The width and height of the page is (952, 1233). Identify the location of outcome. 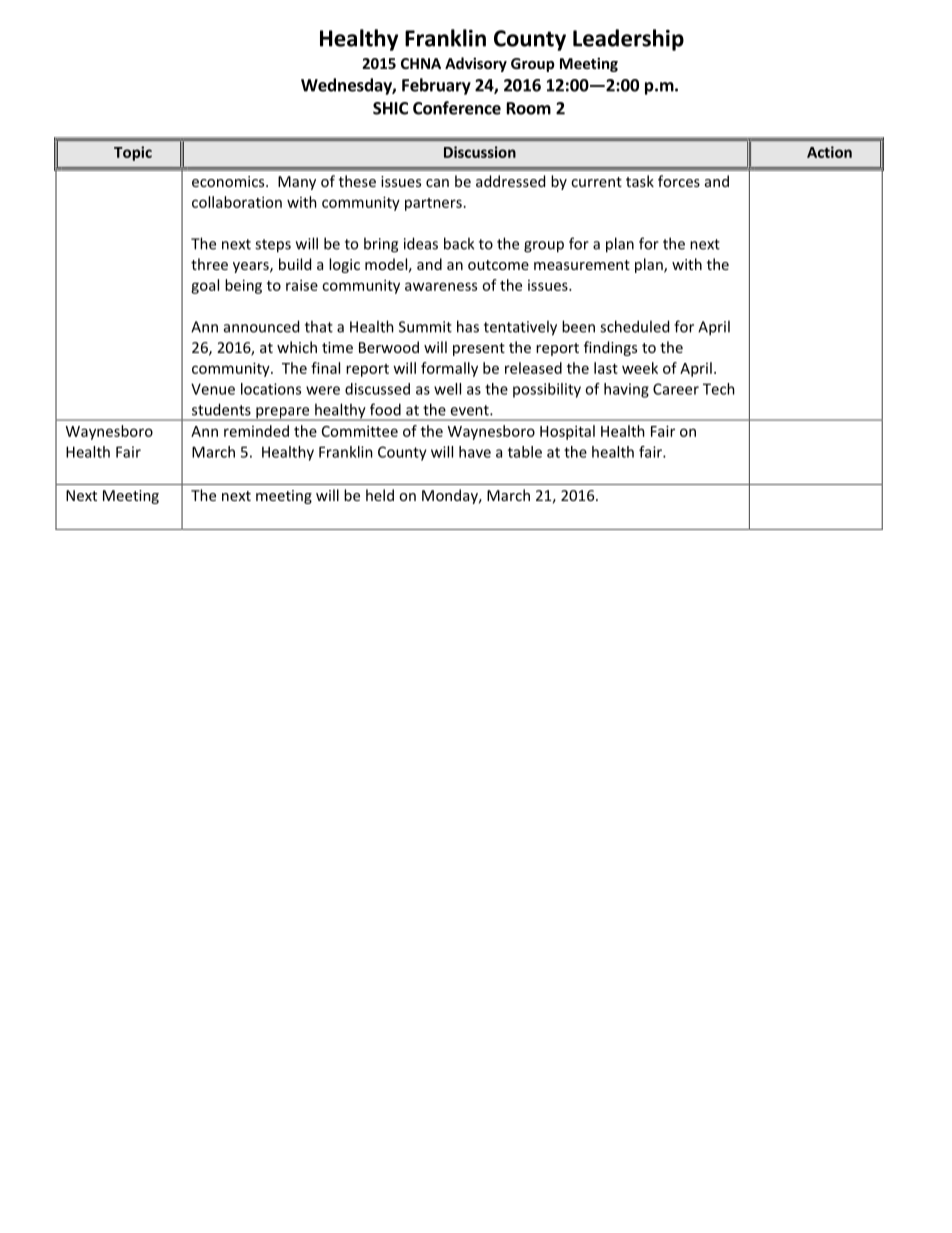
(498, 265).
